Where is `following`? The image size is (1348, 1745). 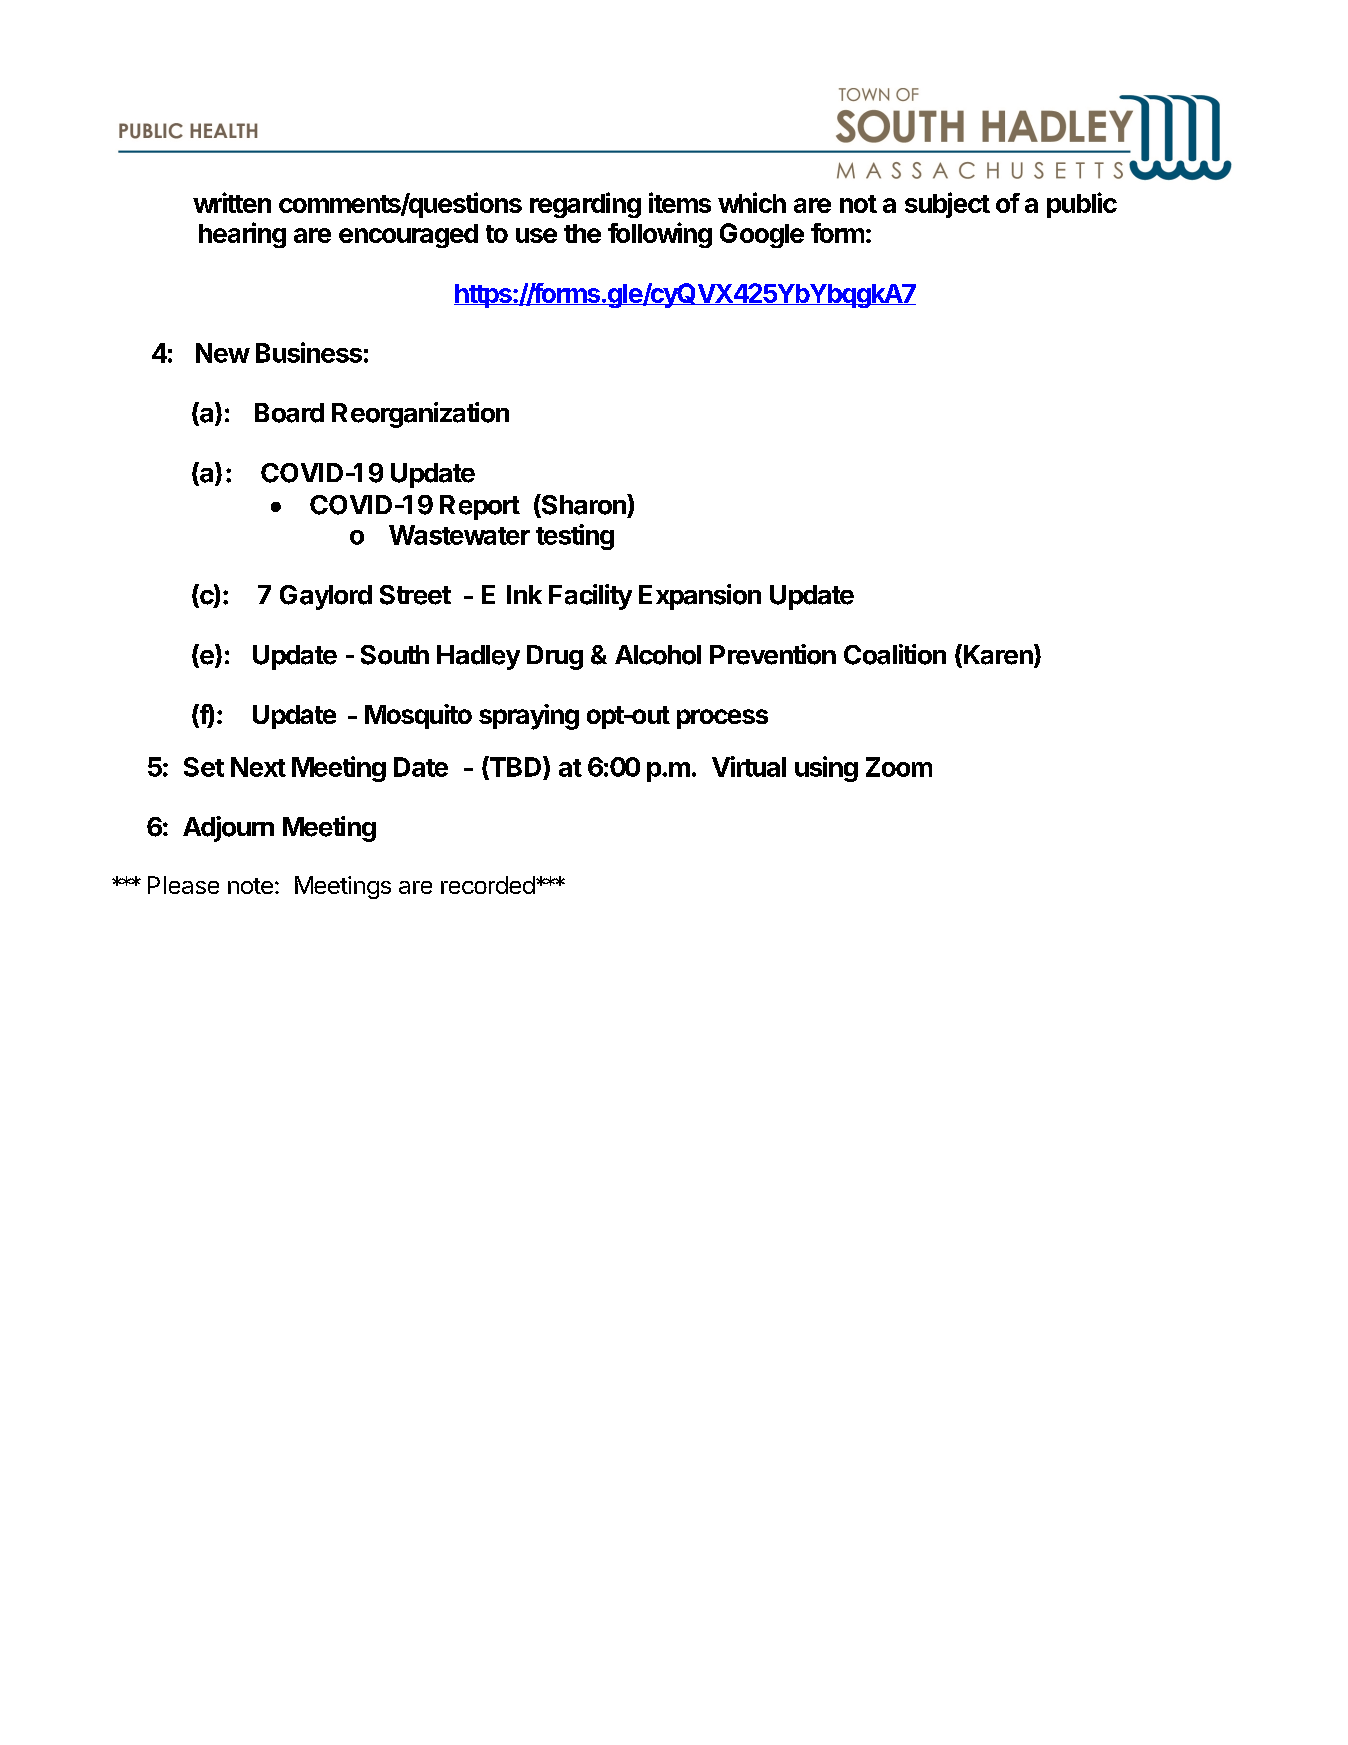
following is located at coordinates (660, 235).
